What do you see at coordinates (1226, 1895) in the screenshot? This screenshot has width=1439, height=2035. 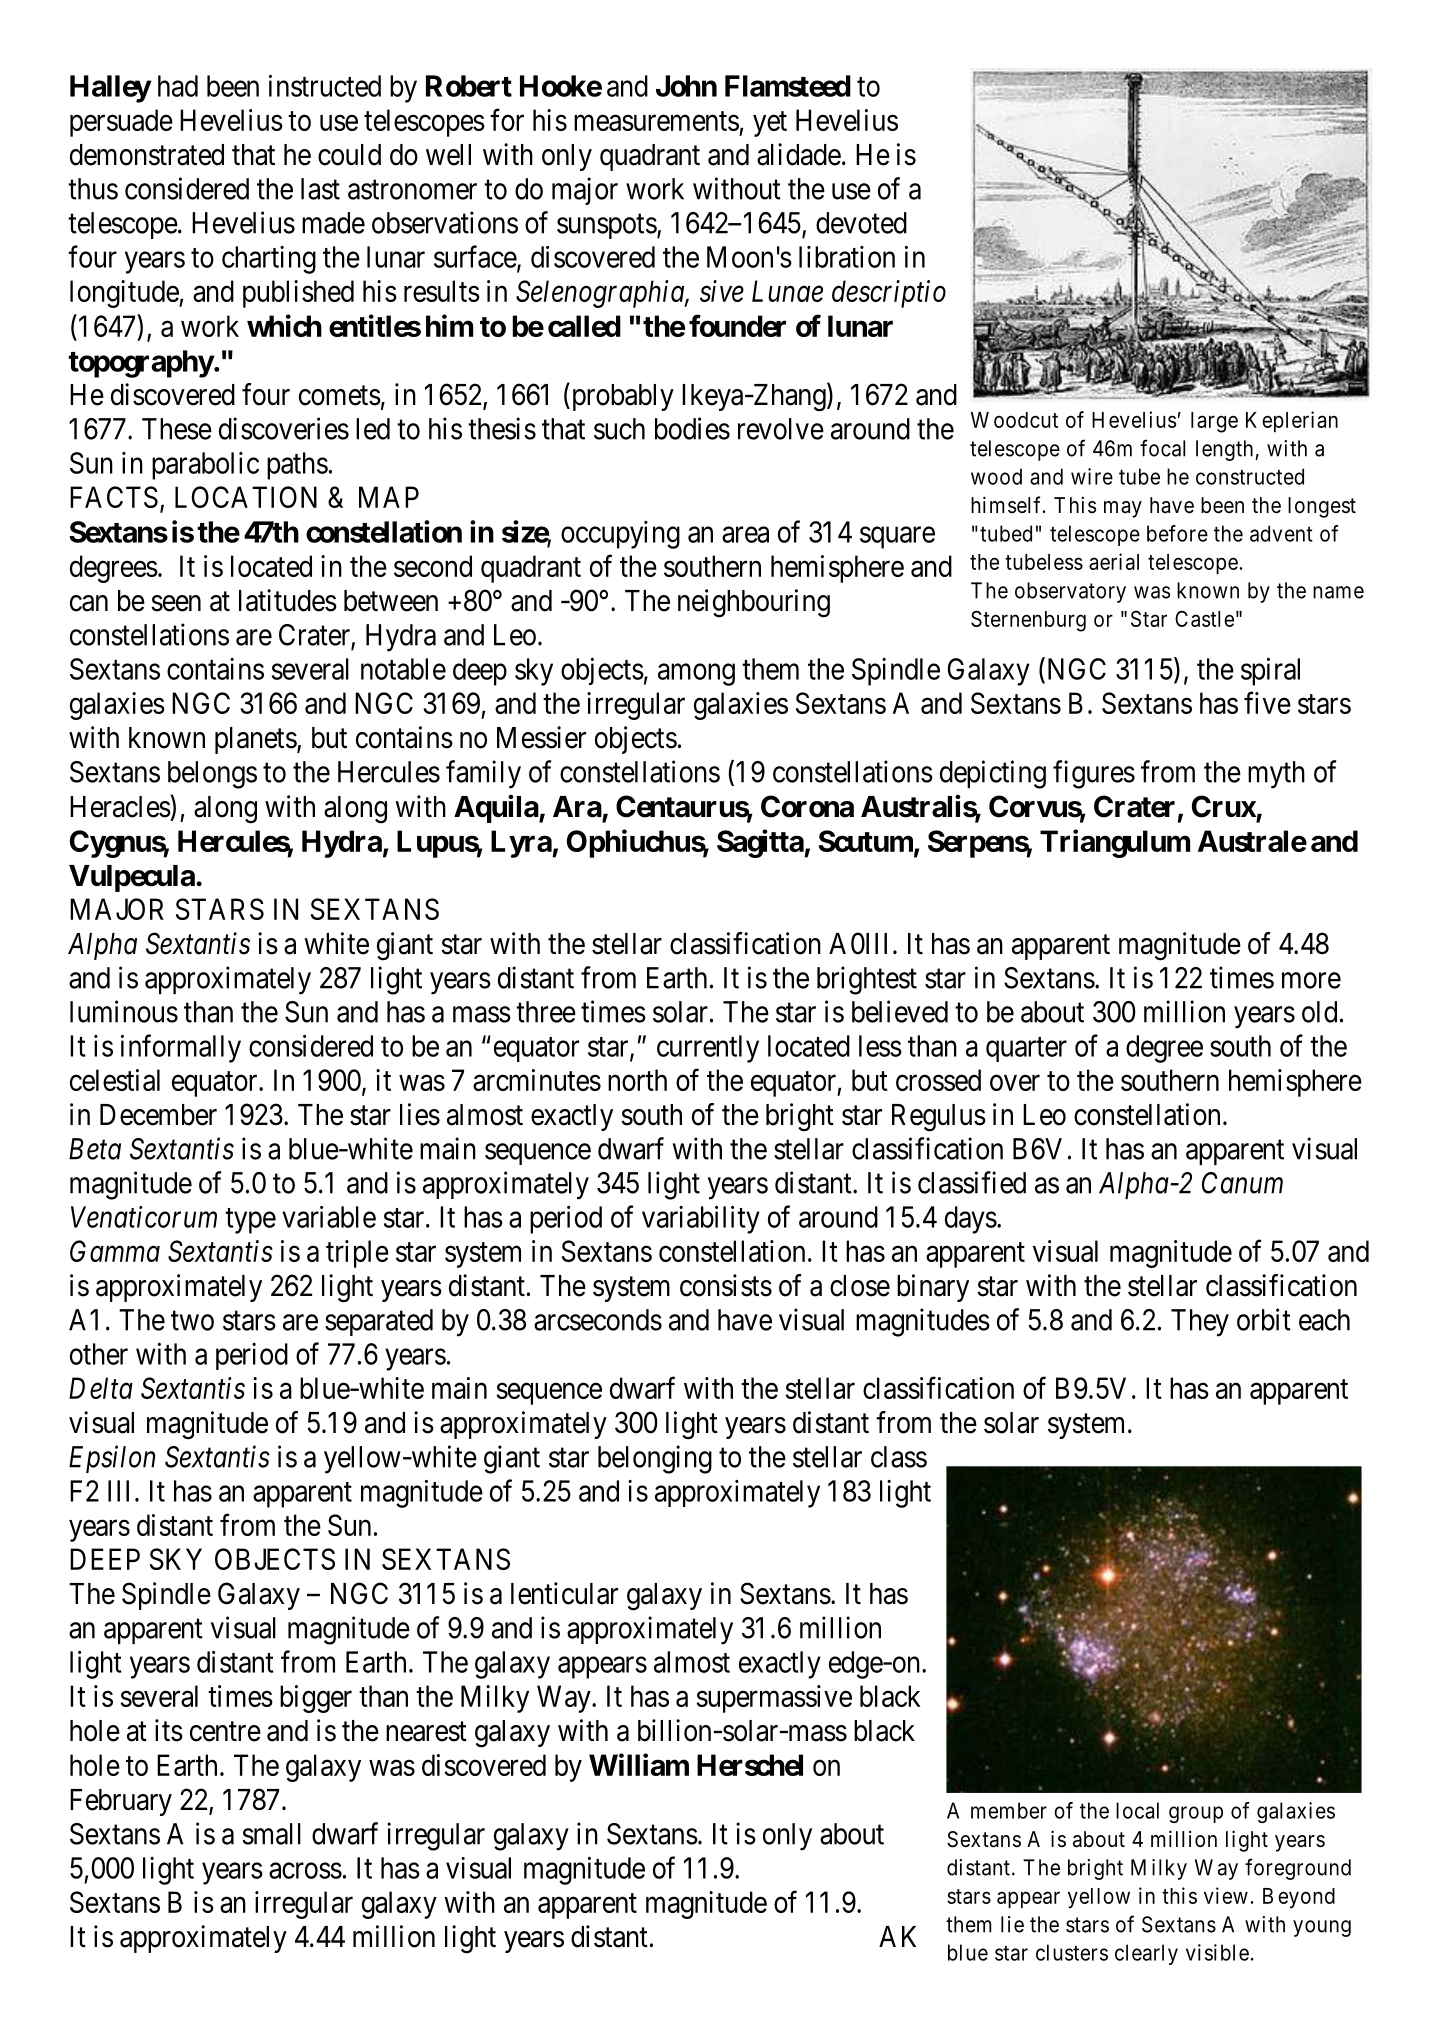 I see `view` at bounding box center [1226, 1895].
